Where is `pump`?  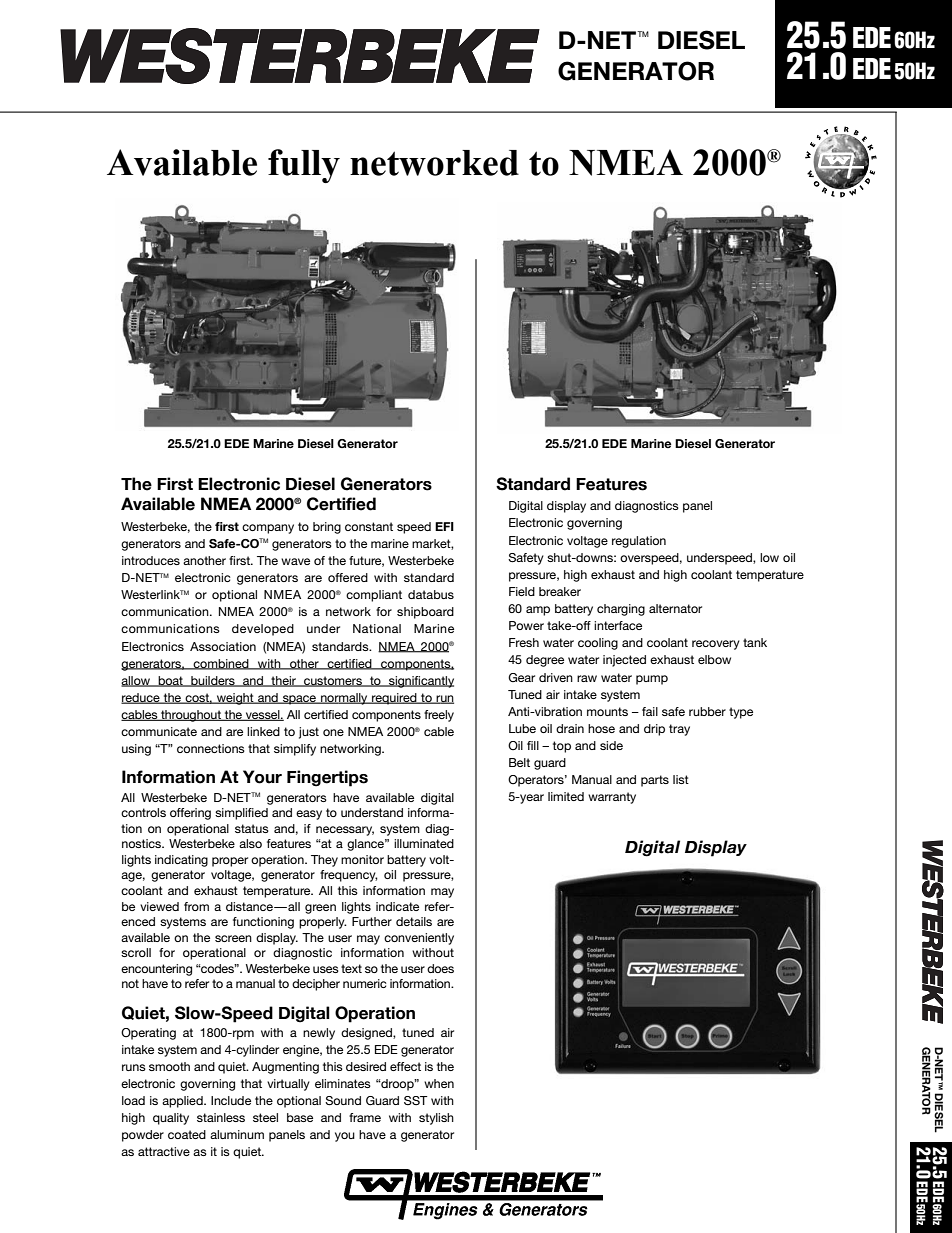
pump is located at coordinates (652, 680).
